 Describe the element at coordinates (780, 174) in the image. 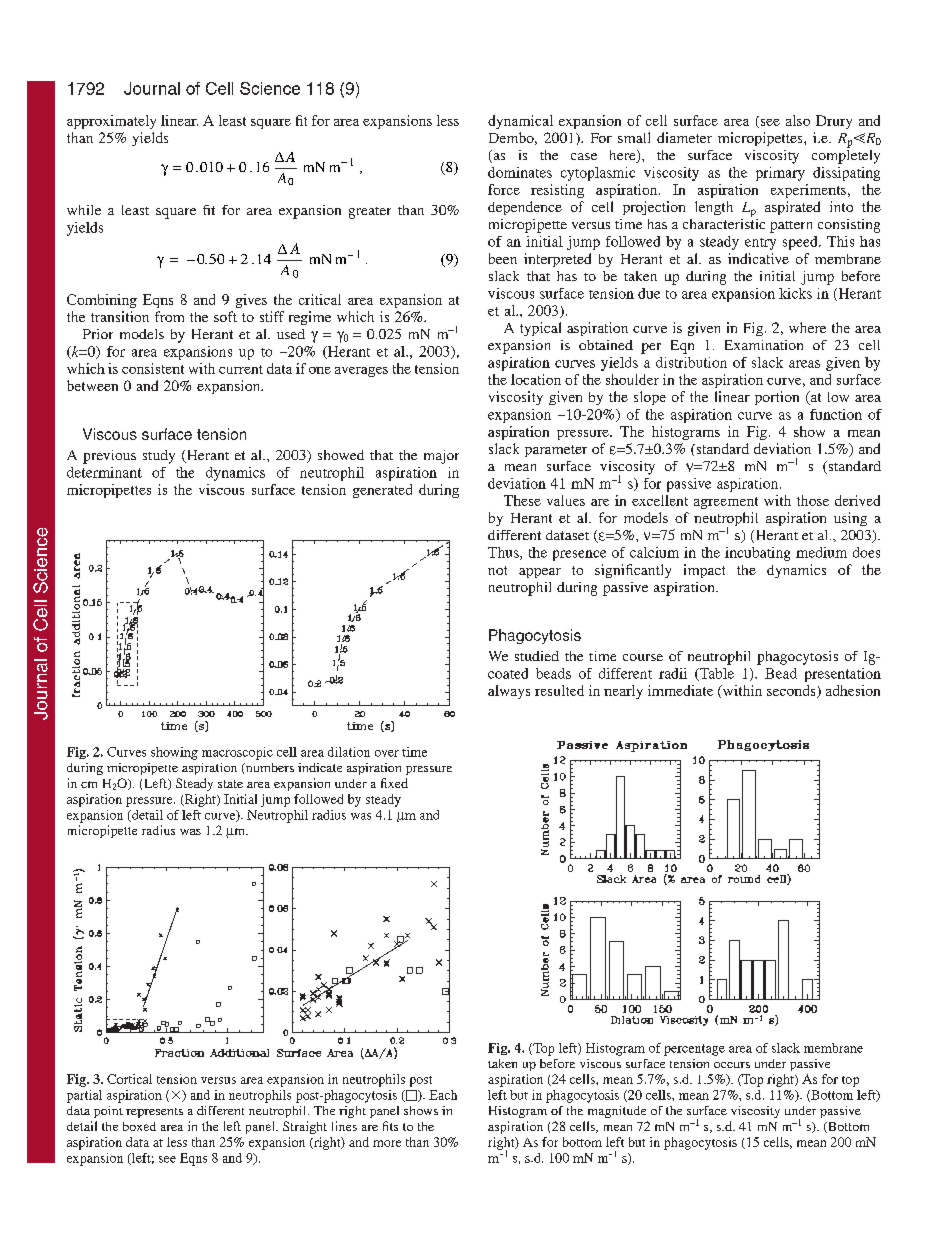

I see `primary` at that location.
